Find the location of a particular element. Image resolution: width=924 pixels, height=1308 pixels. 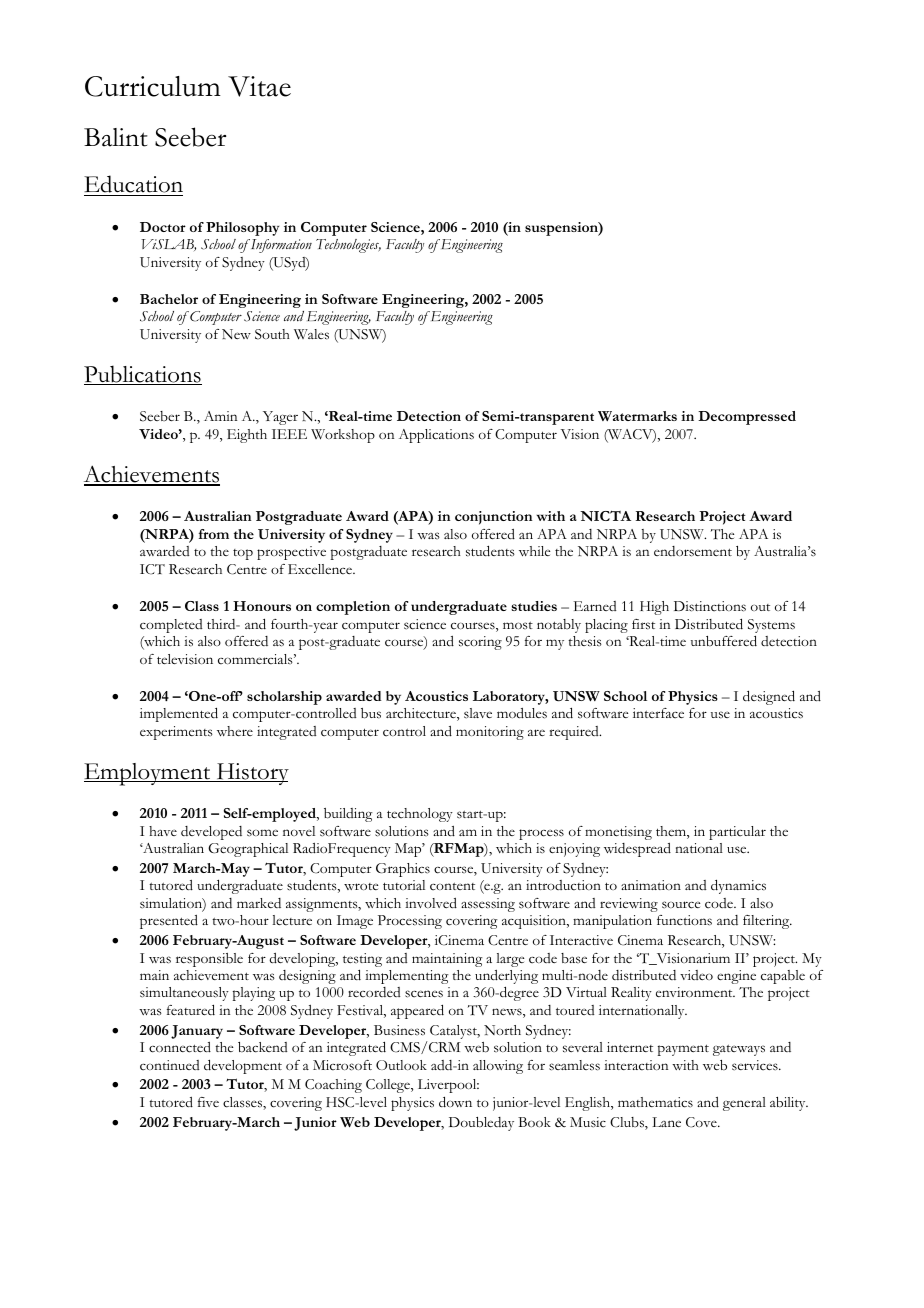

Information is located at coordinates (280, 246).
